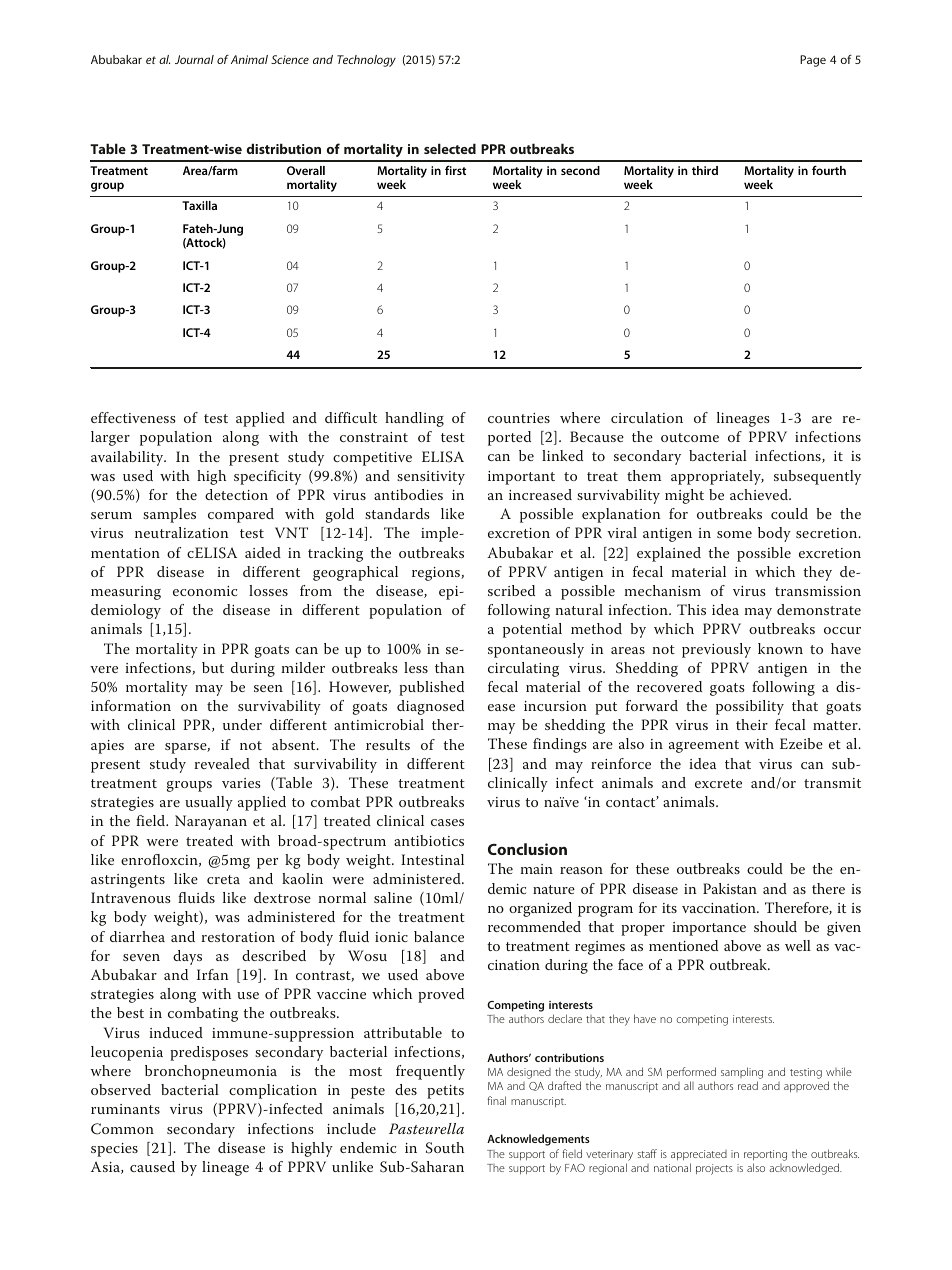 This page has height=1270, width=952. Describe the element at coordinates (194, 59) in the page. I see `Journal` at that location.
